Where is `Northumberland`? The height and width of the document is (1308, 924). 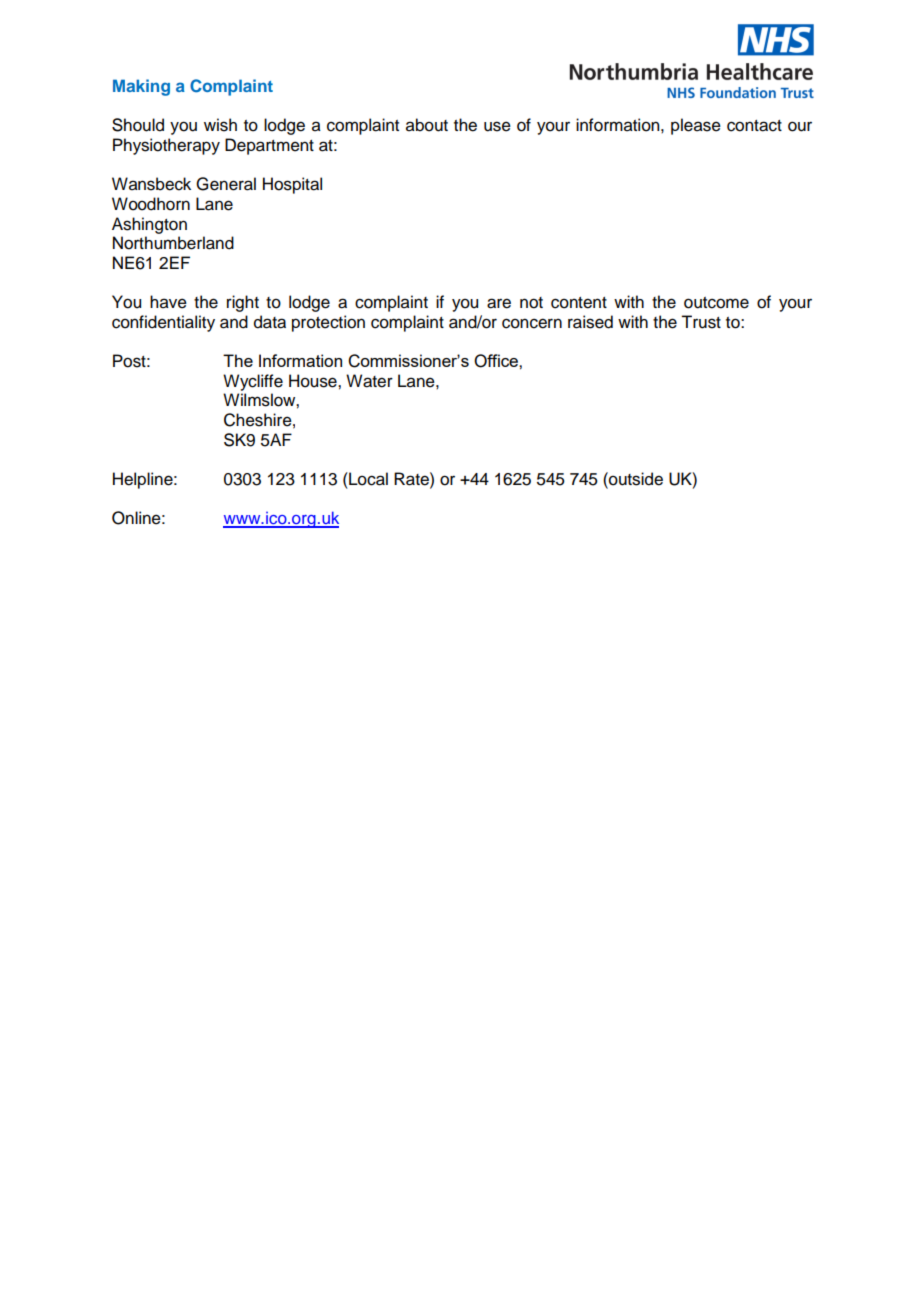
Northumberland is located at coordinates (173, 243).
